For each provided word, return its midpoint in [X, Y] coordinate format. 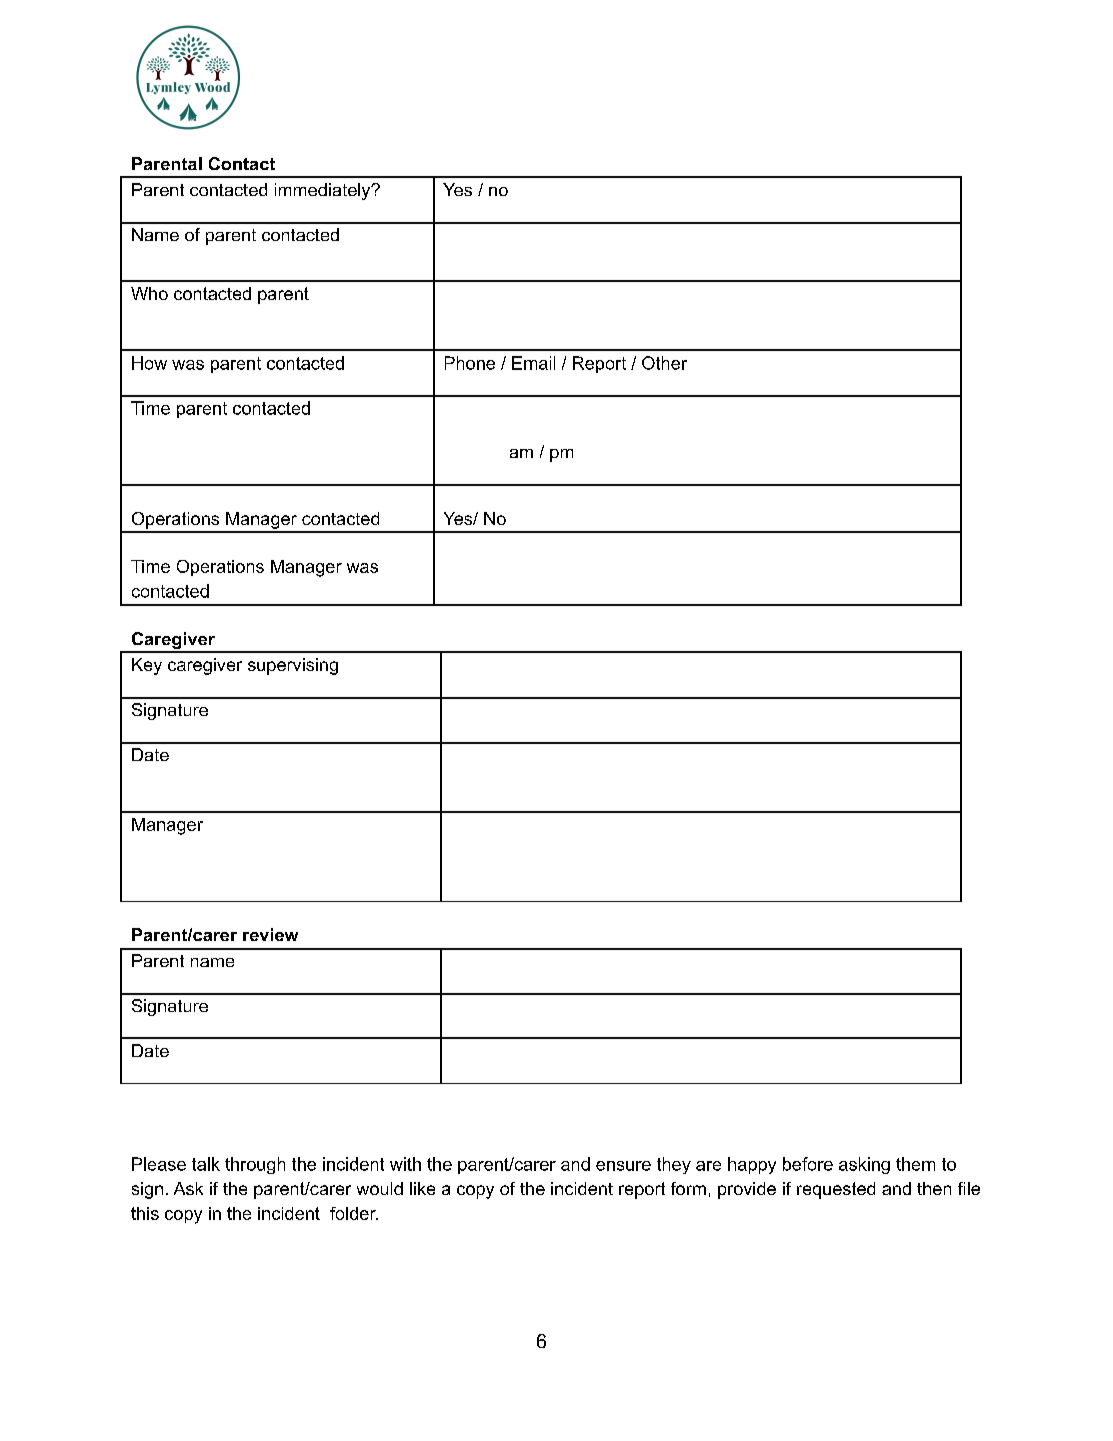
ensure [623, 1166]
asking [864, 1165]
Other [664, 363]
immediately [324, 191]
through [255, 1165]
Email [533, 363]
